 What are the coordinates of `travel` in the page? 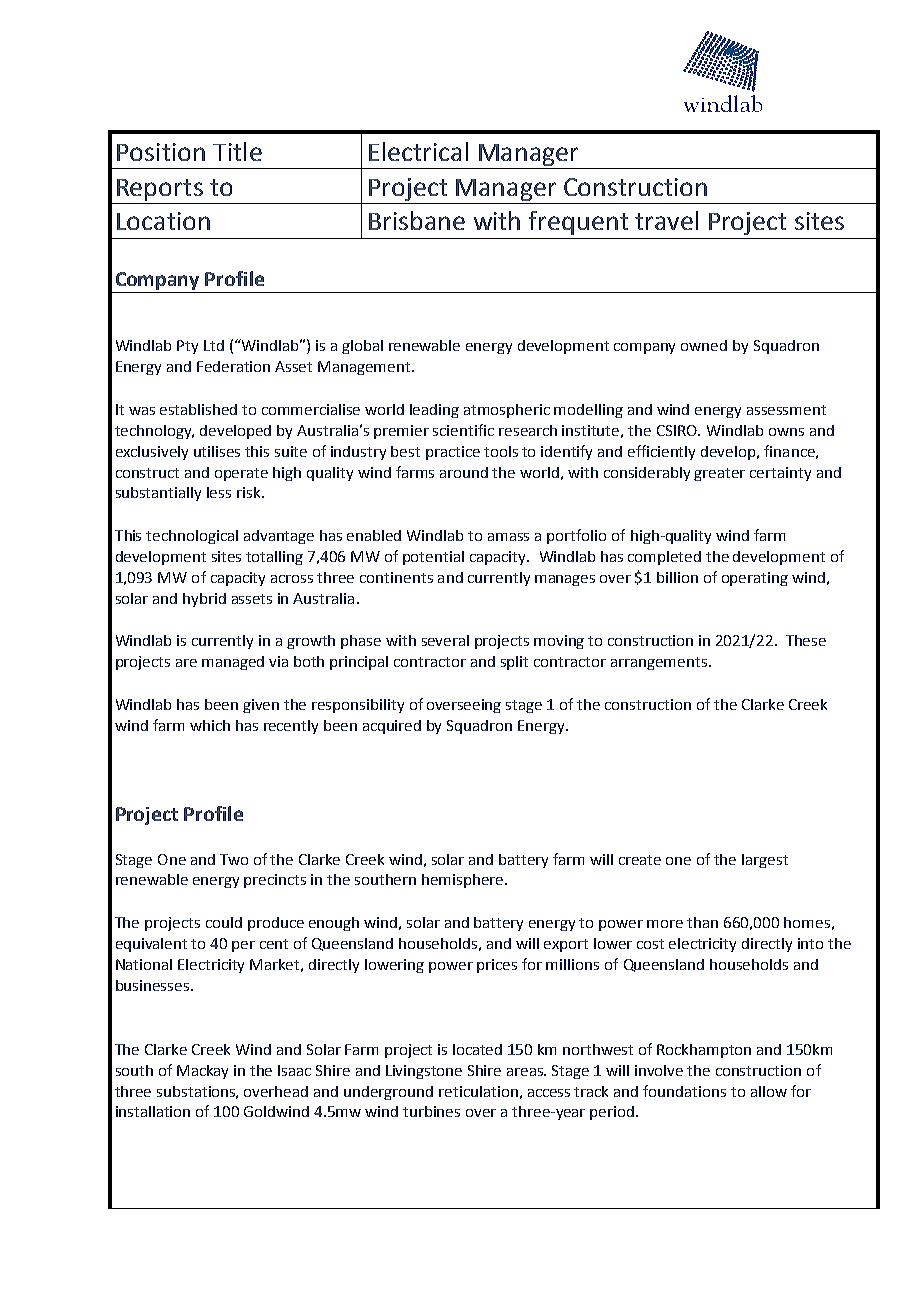 It's located at (666, 220).
